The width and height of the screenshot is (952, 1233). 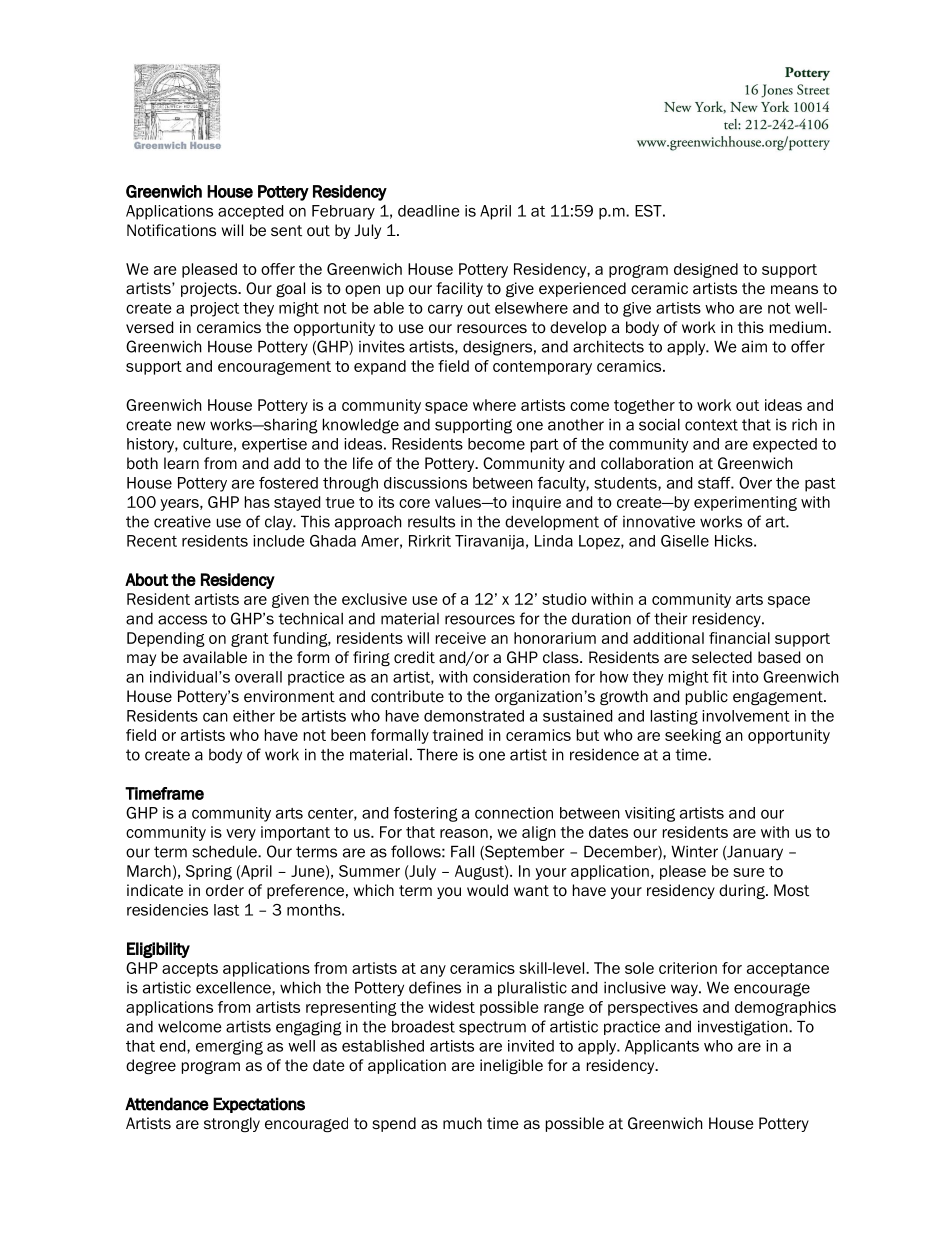 What do you see at coordinates (182, 521) in the screenshot?
I see `creative` at bounding box center [182, 521].
